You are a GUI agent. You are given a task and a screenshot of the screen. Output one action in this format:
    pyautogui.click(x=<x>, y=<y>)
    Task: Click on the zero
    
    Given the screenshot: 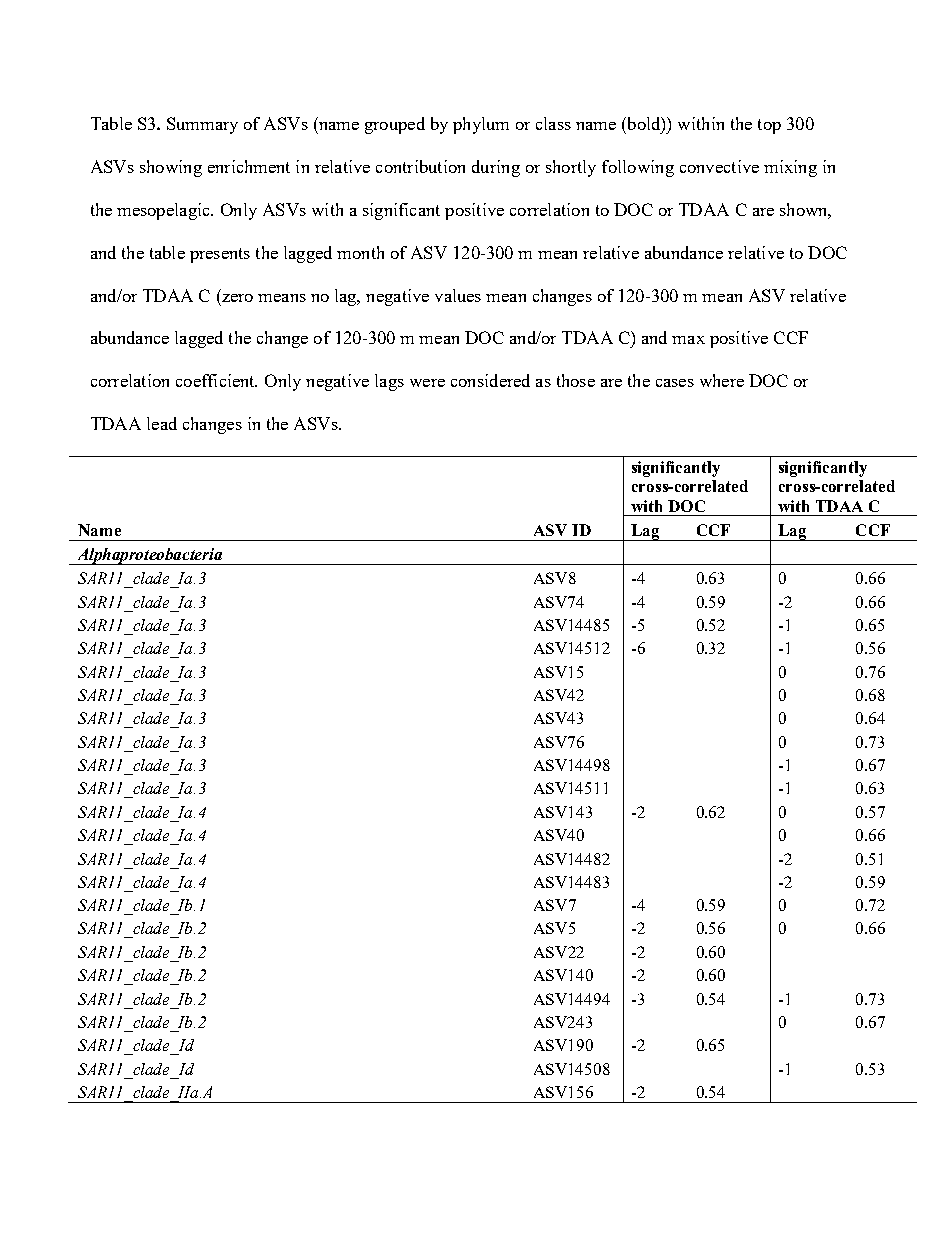 What is the action you would take?
    pyautogui.click(x=237, y=298)
